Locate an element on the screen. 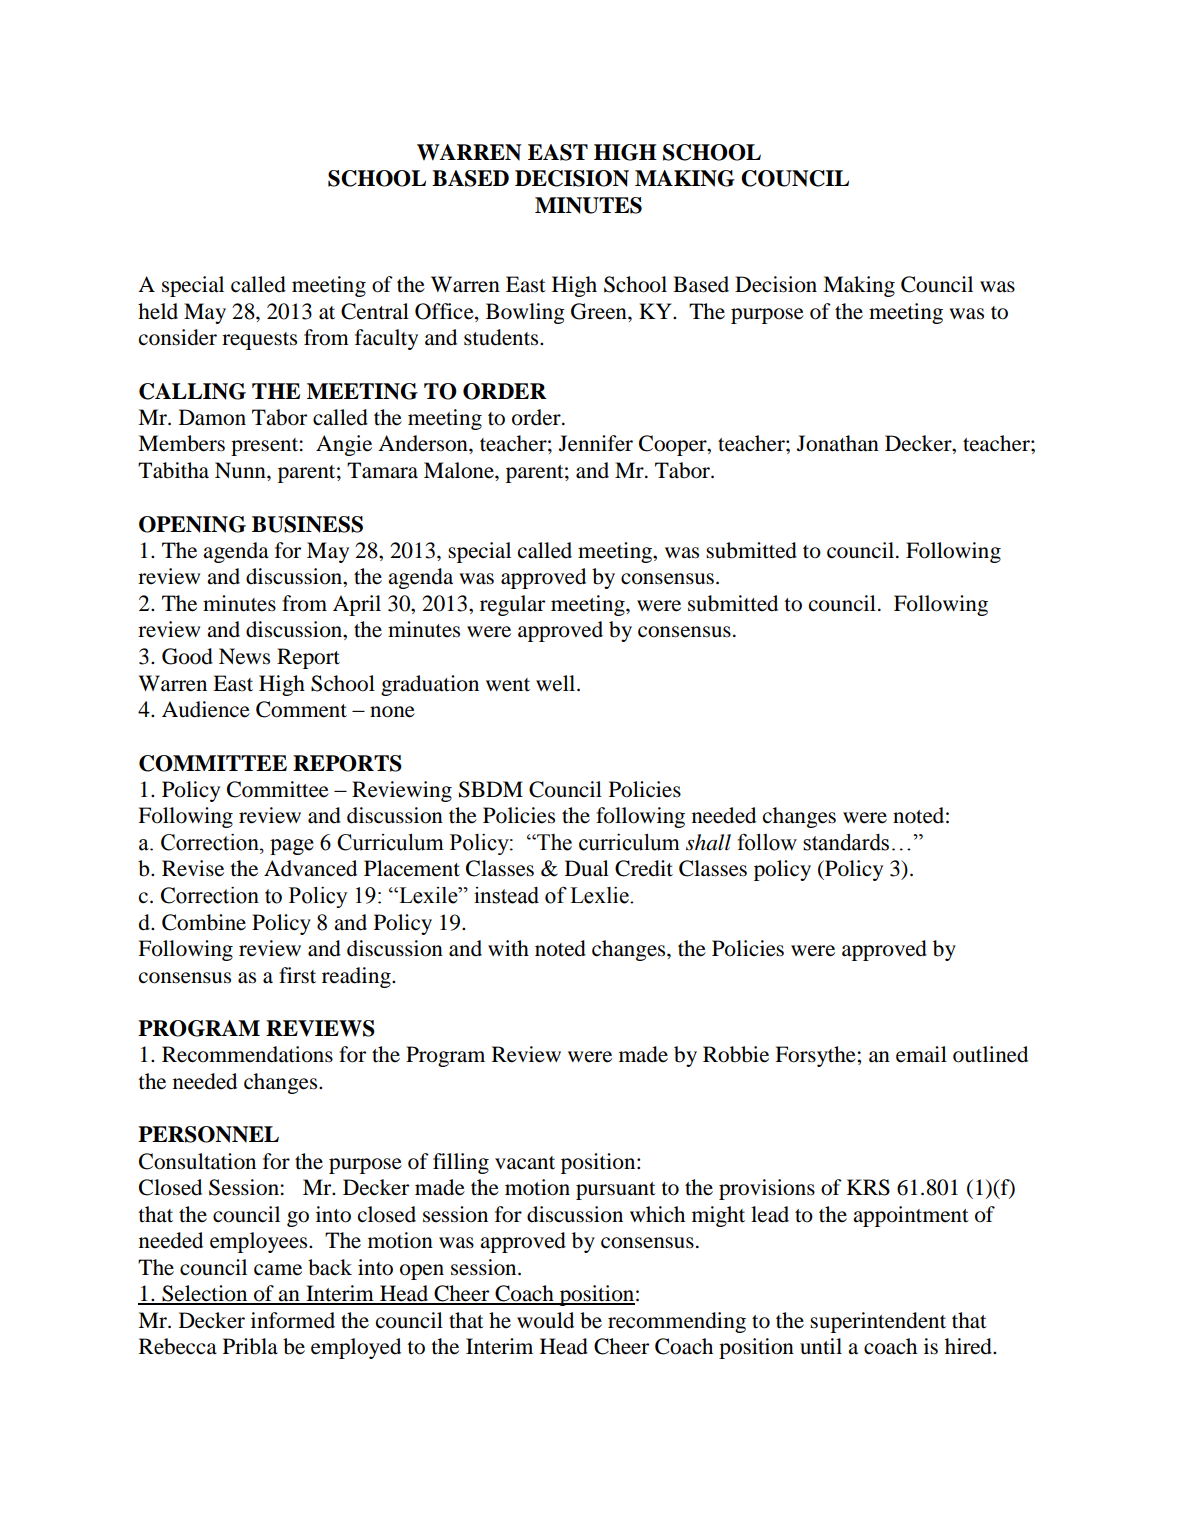 This screenshot has height=1524, width=1178. Jonathan is located at coordinates (838, 443).
